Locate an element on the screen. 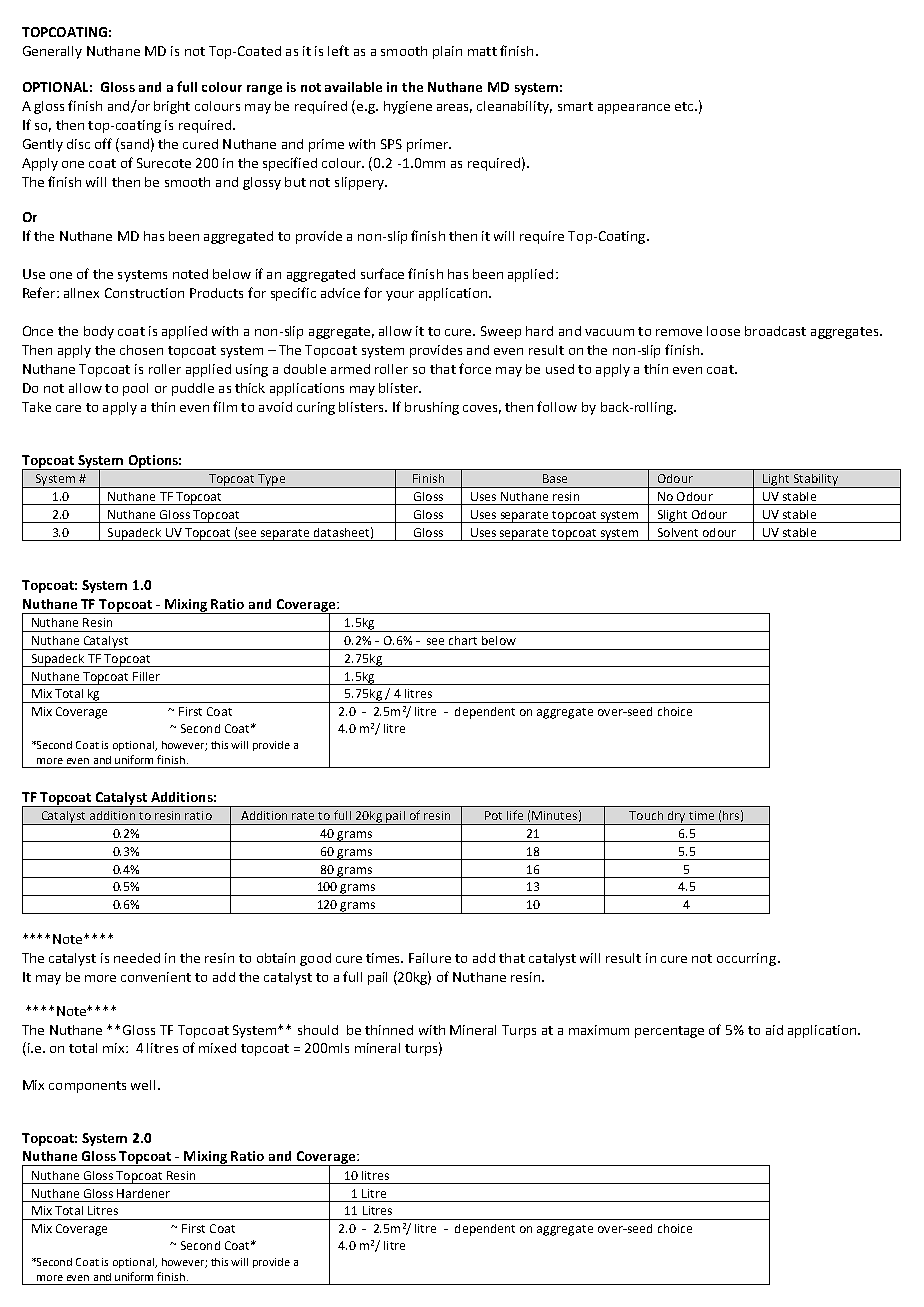 Image resolution: width=924 pixels, height=1307 pixels. bright is located at coordinates (172, 107).
